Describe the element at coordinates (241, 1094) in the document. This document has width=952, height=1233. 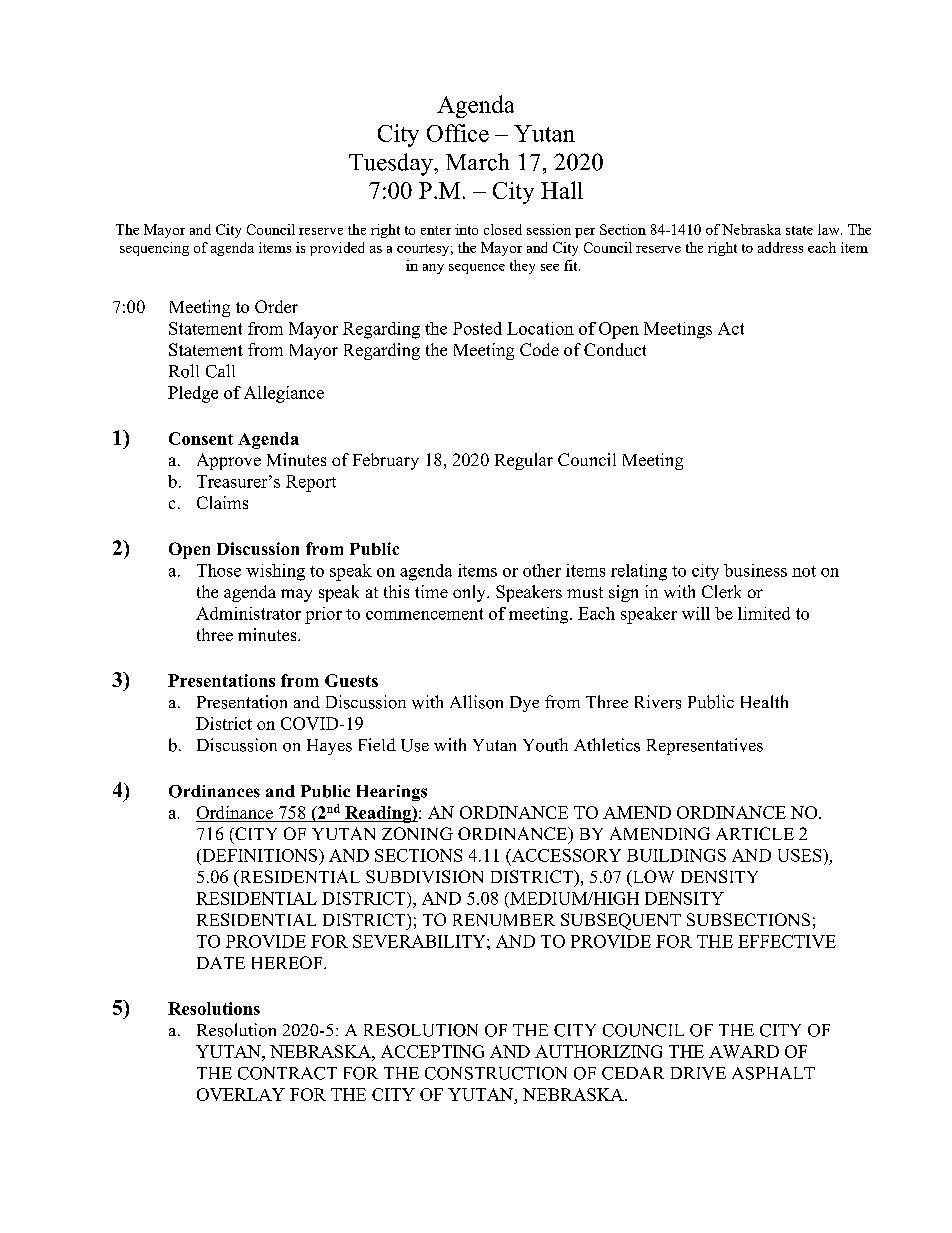
I see `OVERLAY` at that location.
